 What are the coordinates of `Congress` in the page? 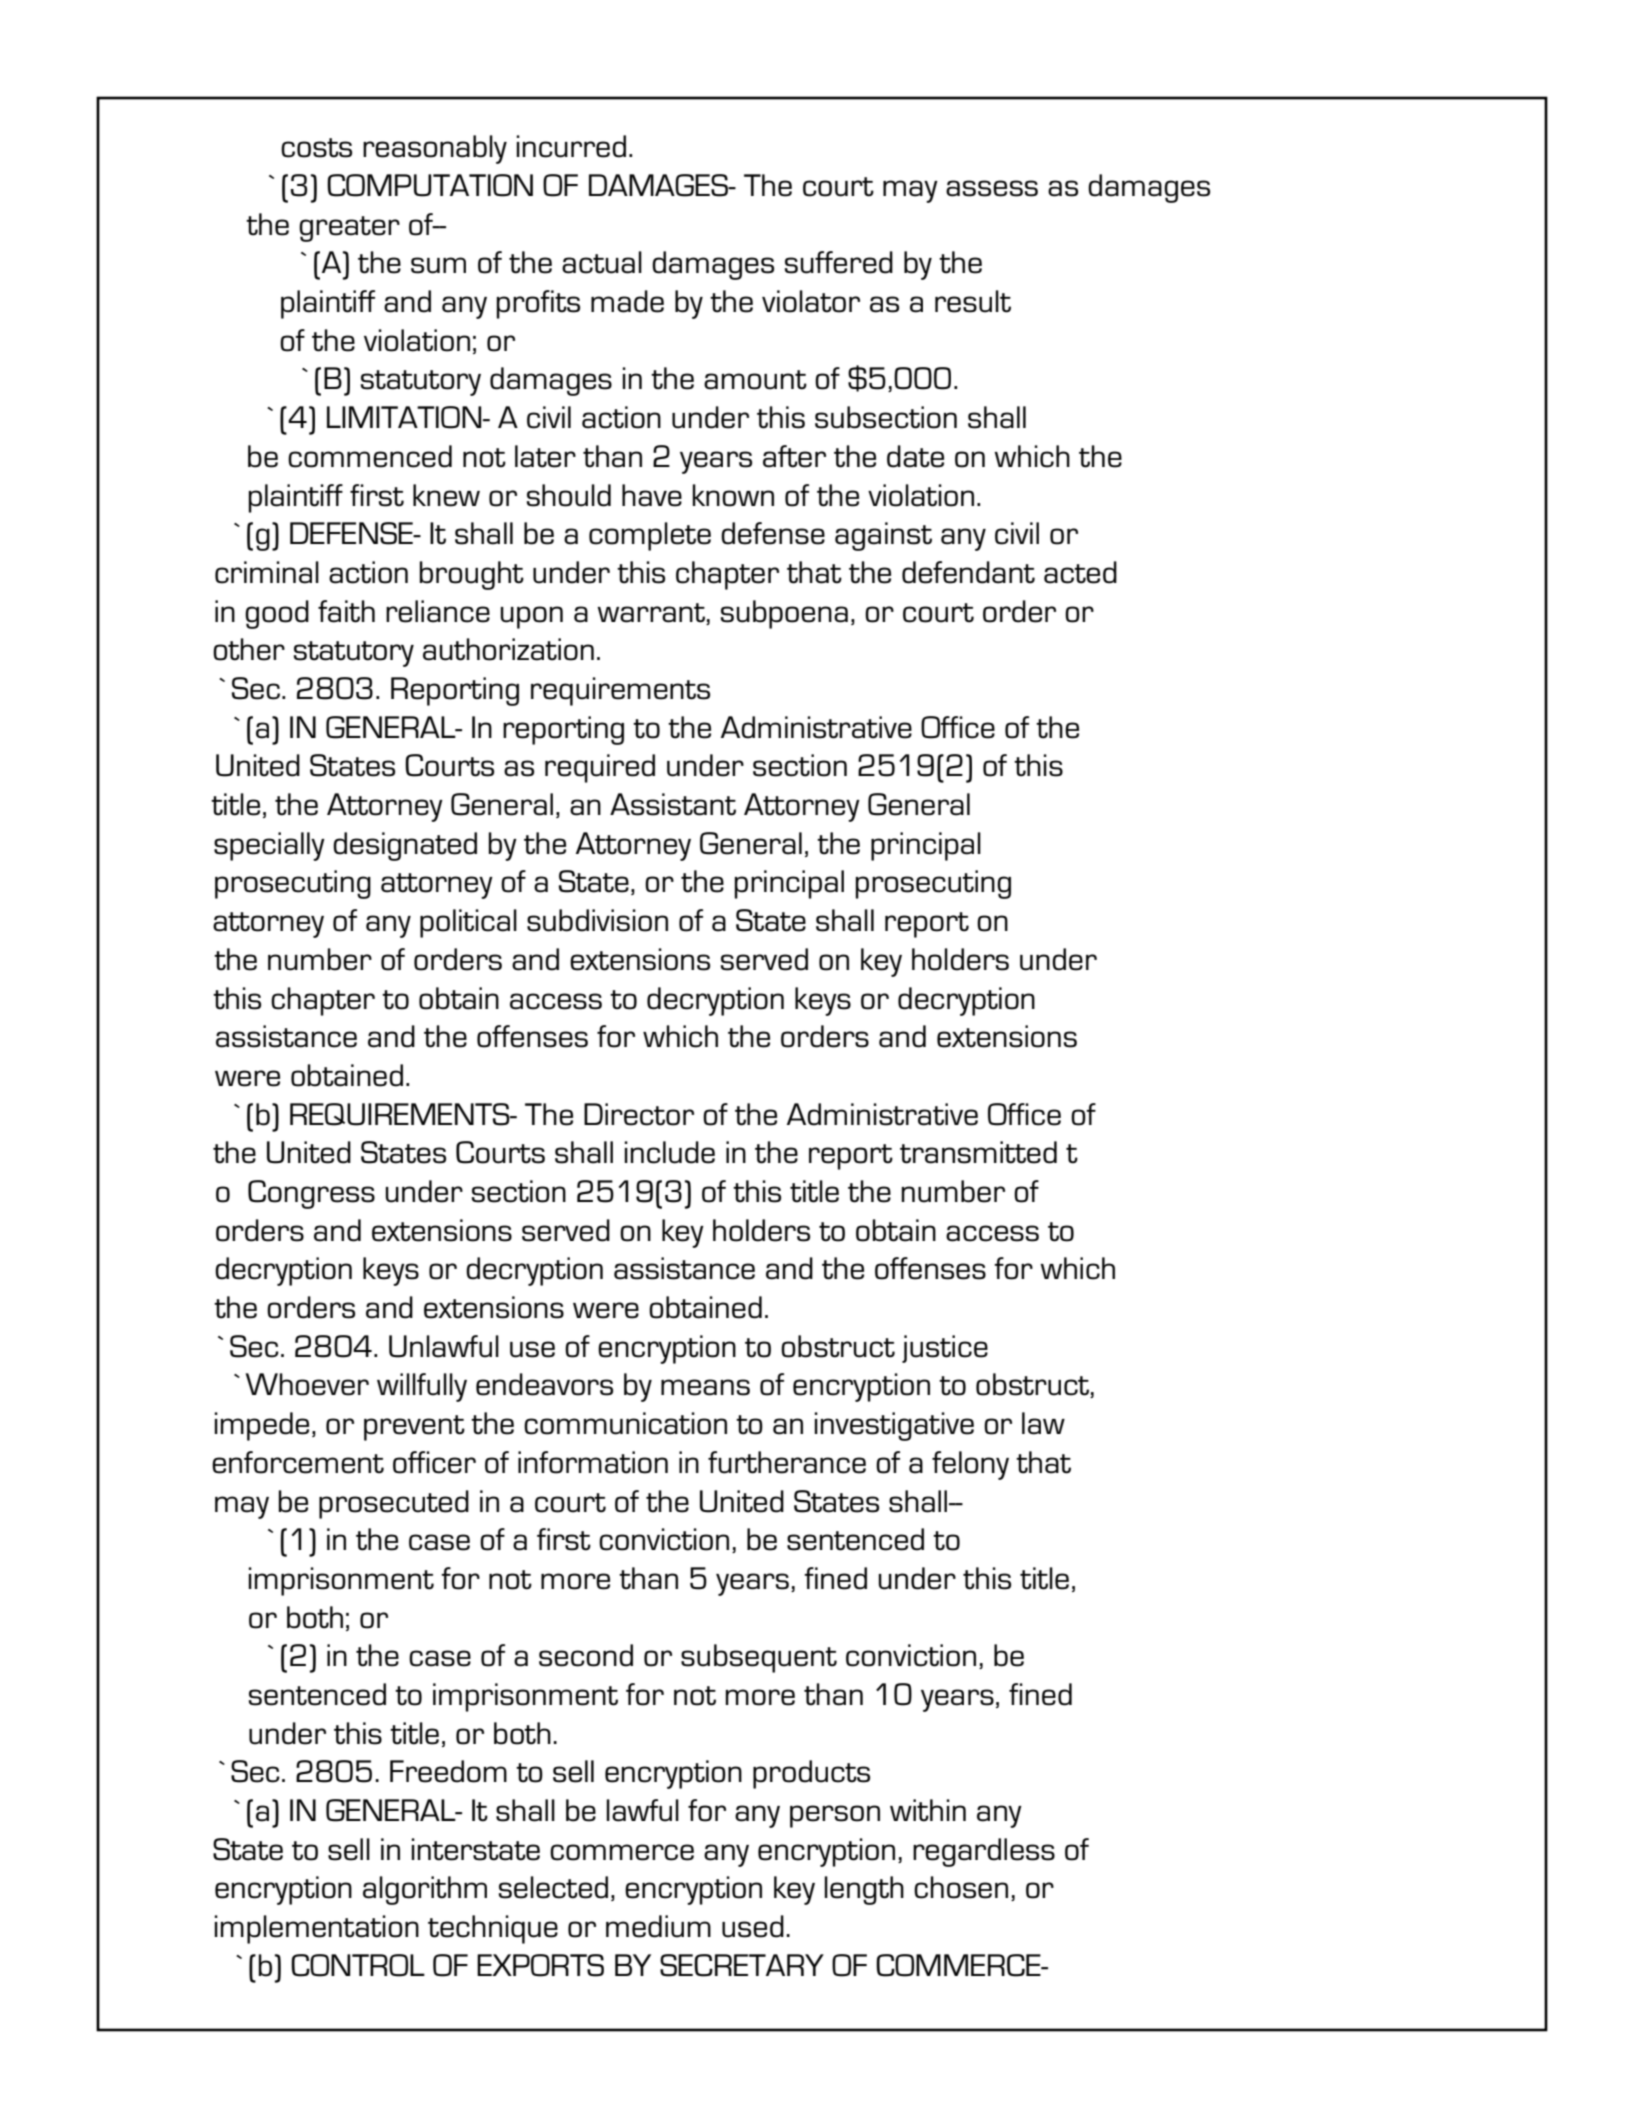 It's located at (311, 1194).
